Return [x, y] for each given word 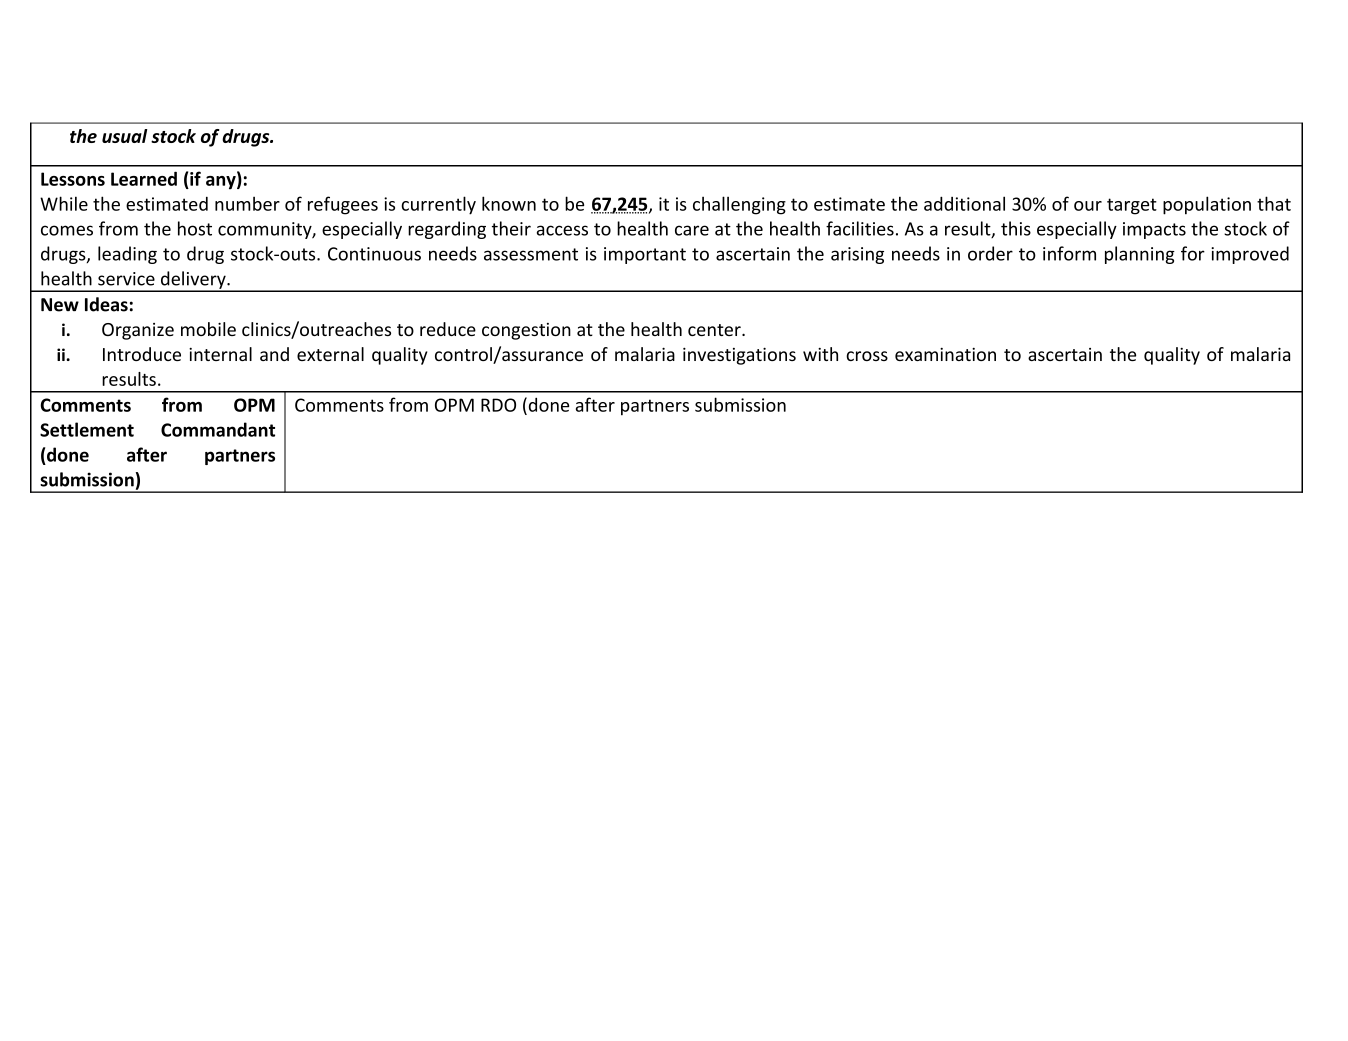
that [1274, 203]
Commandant [218, 429]
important [645, 255]
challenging [739, 205]
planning [1140, 255]
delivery [193, 281]
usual [124, 136]
